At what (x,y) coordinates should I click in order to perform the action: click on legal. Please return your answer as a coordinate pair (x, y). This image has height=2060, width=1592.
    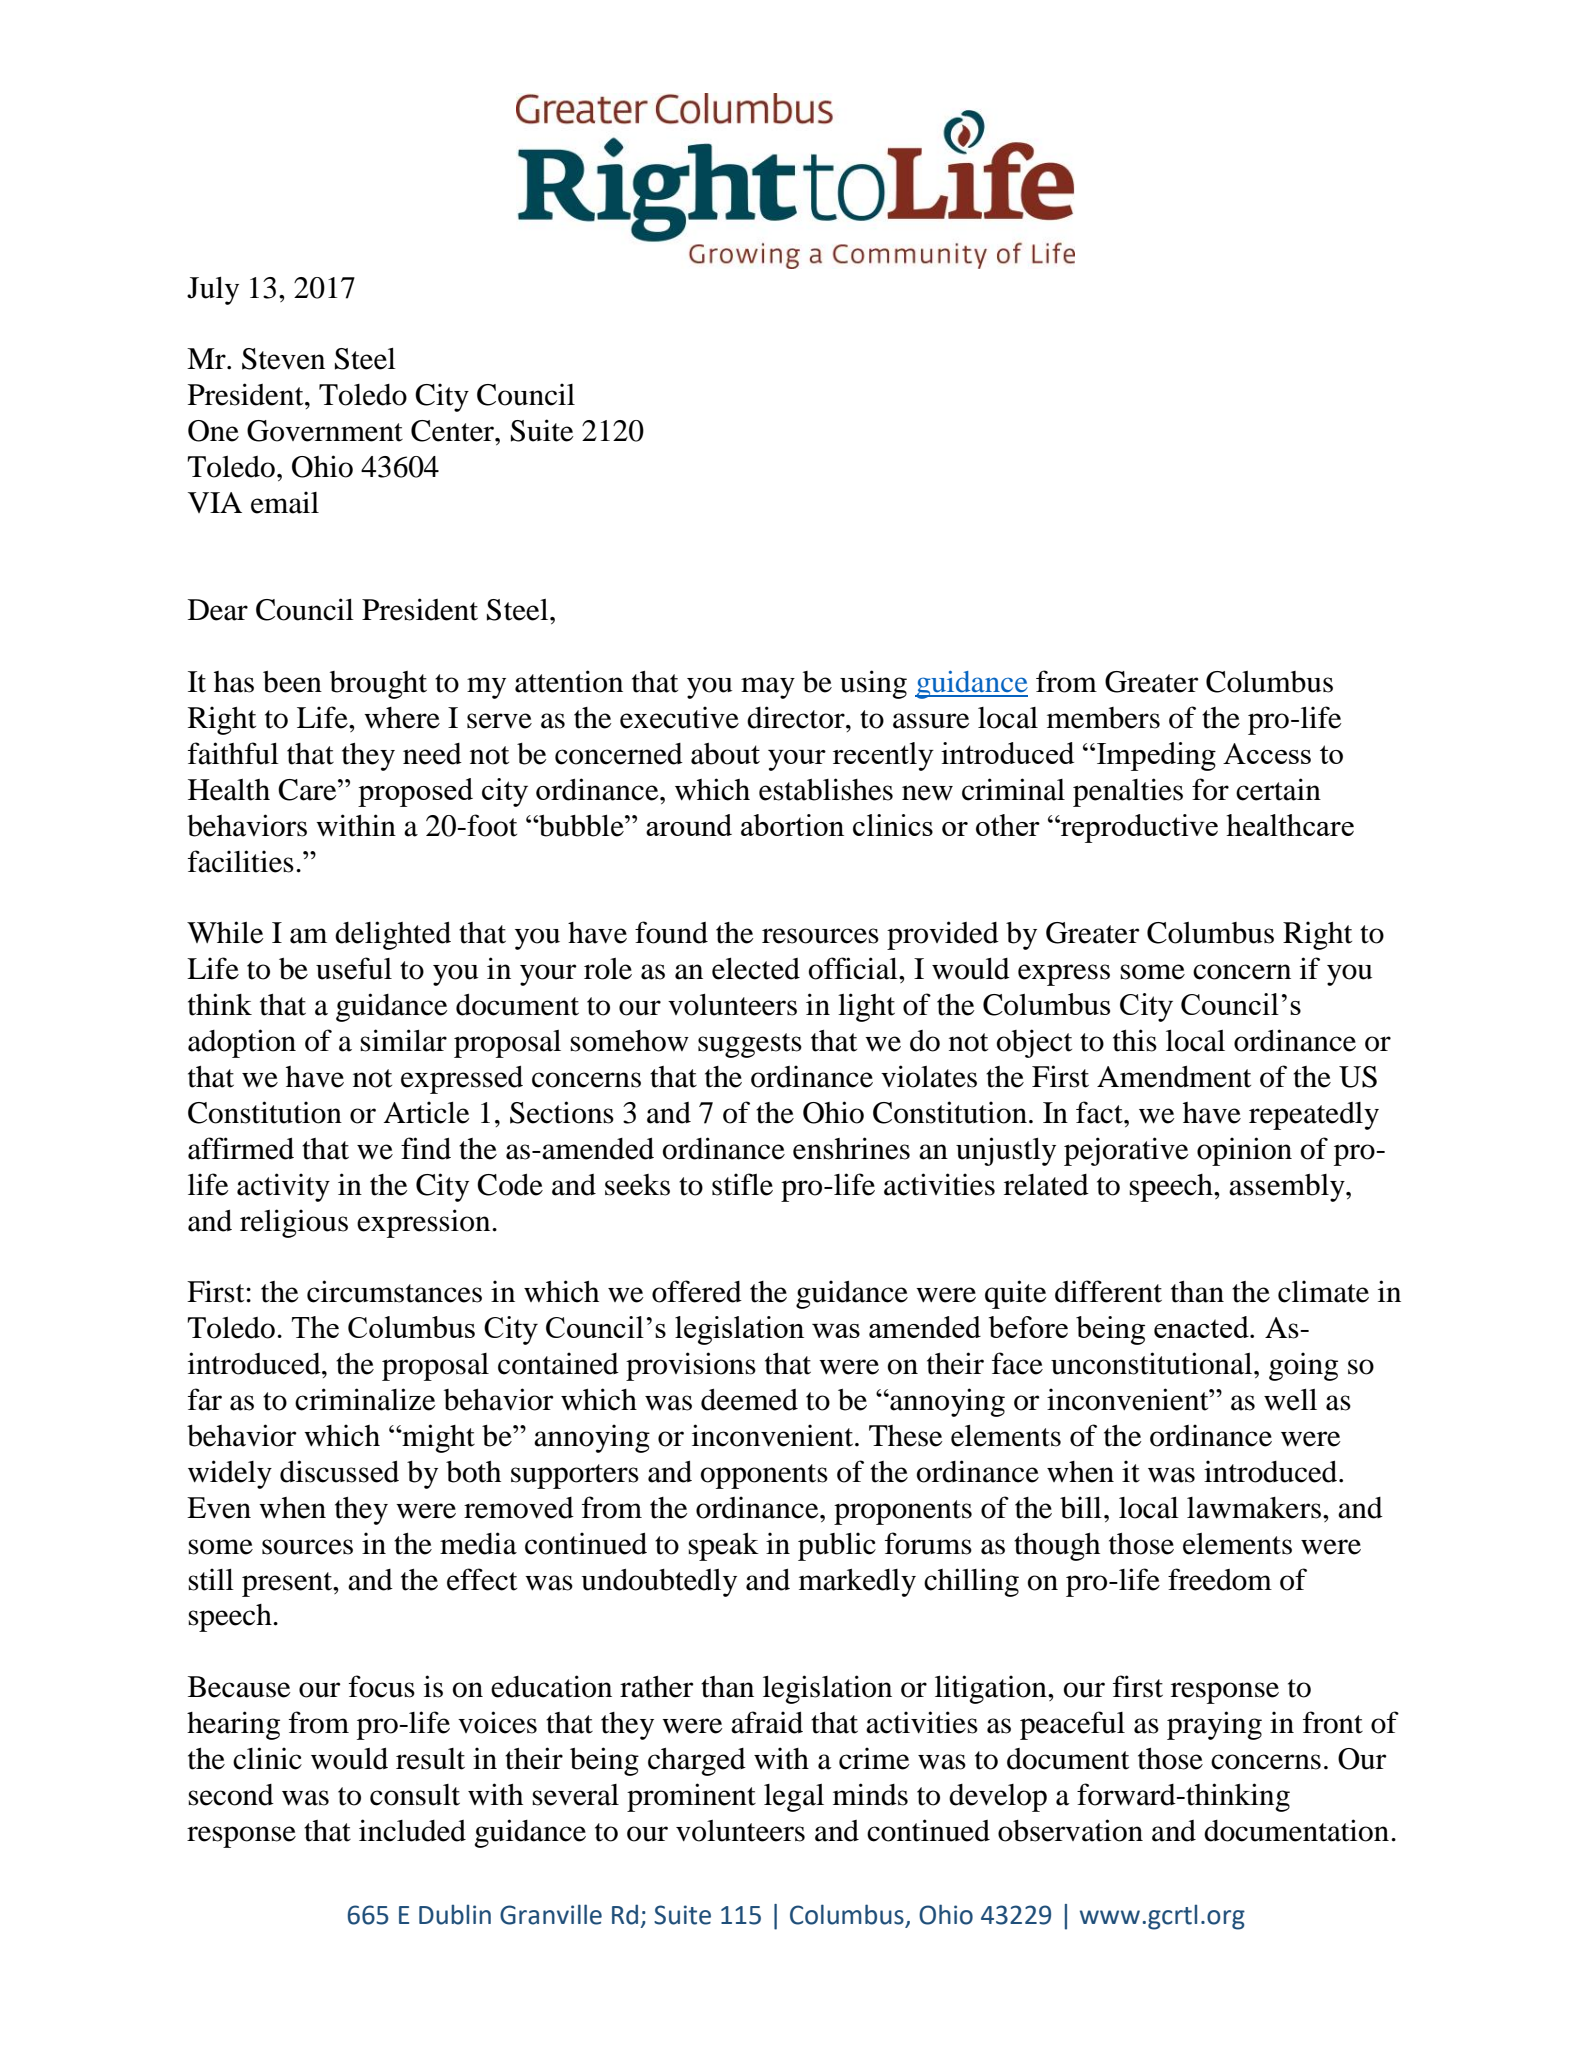
    Looking at the image, I should click on (794, 1798).
